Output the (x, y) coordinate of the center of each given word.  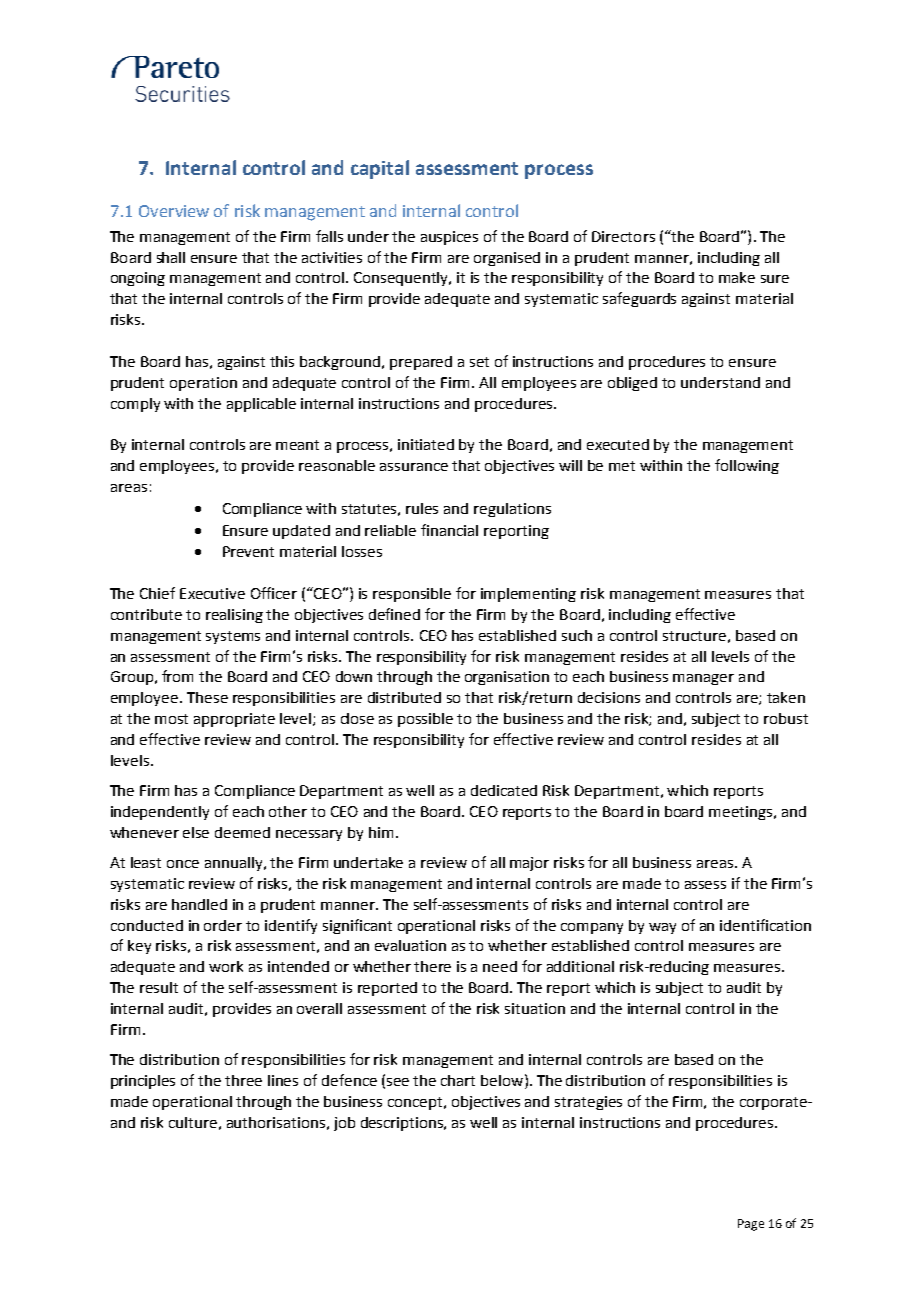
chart (458, 1080)
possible (425, 720)
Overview (174, 211)
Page (751, 1225)
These (207, 697)
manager (703, 679)
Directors (623, 236)
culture (193, 1122)
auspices (449, 238)
